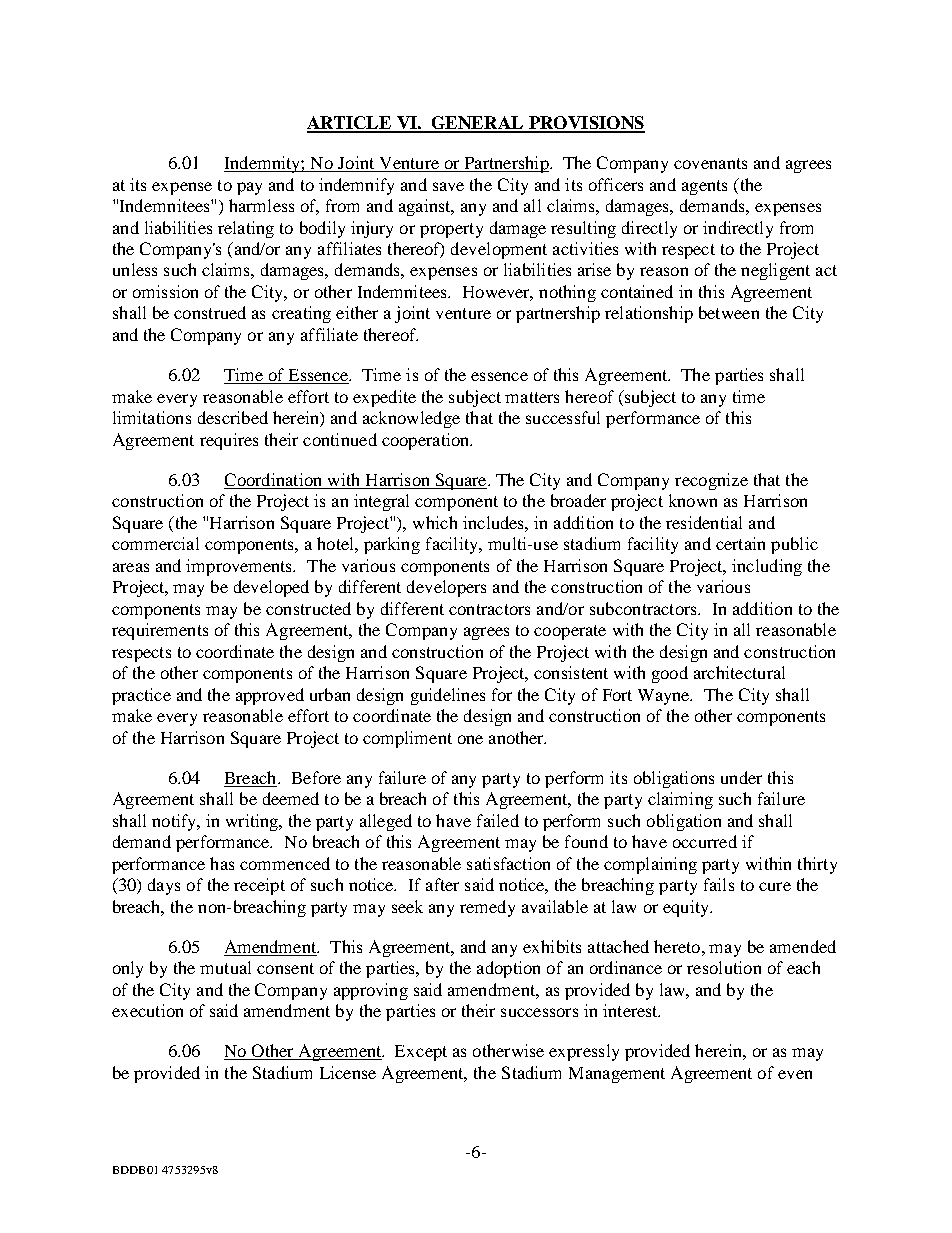 The height and width of the document is (1233, 952). What do you see at coordinates (407, 739) in the document?
I see `compliment` at bounding box center [407, 739].
